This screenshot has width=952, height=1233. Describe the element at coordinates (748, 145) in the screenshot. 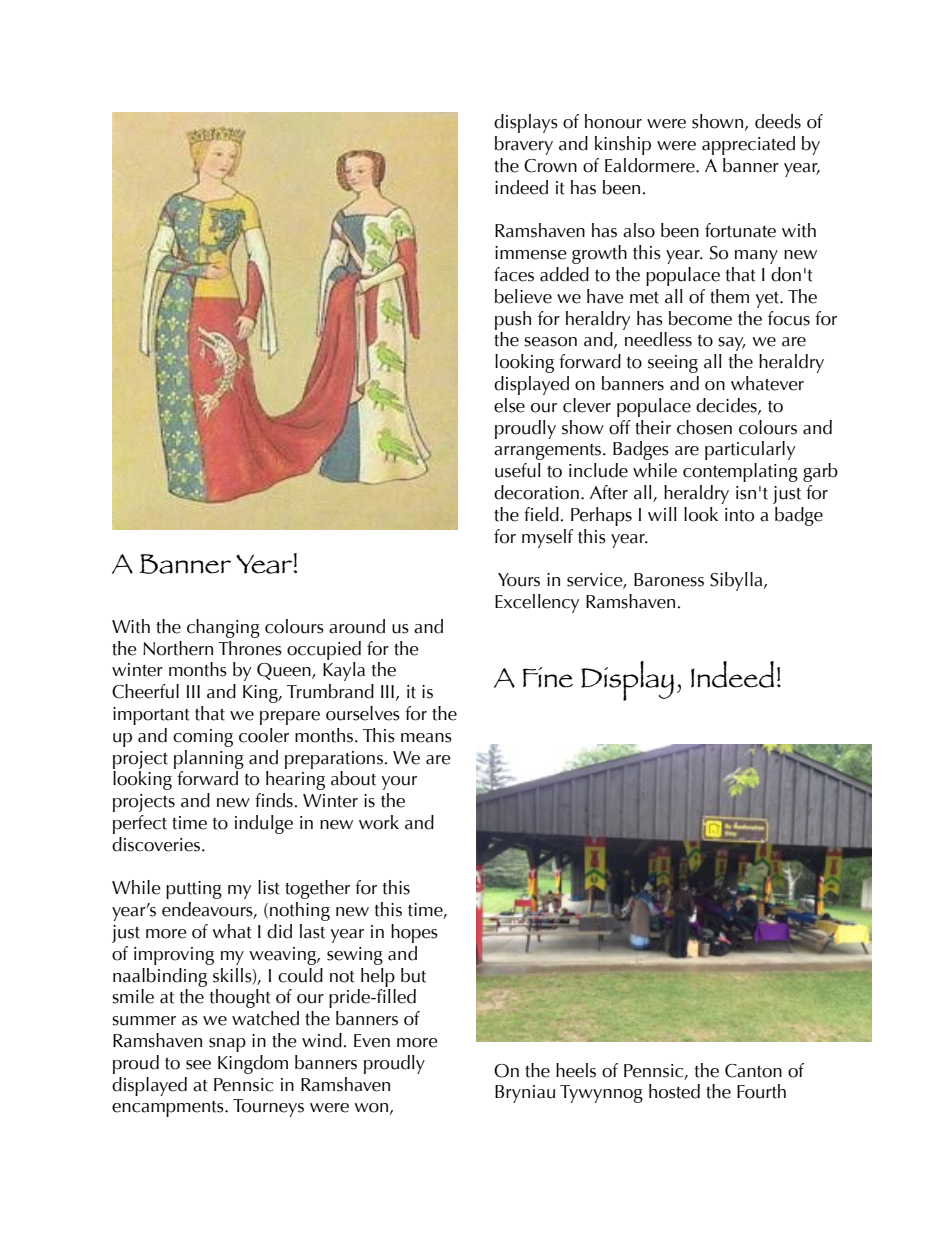

I see `appreciated` at that location.
